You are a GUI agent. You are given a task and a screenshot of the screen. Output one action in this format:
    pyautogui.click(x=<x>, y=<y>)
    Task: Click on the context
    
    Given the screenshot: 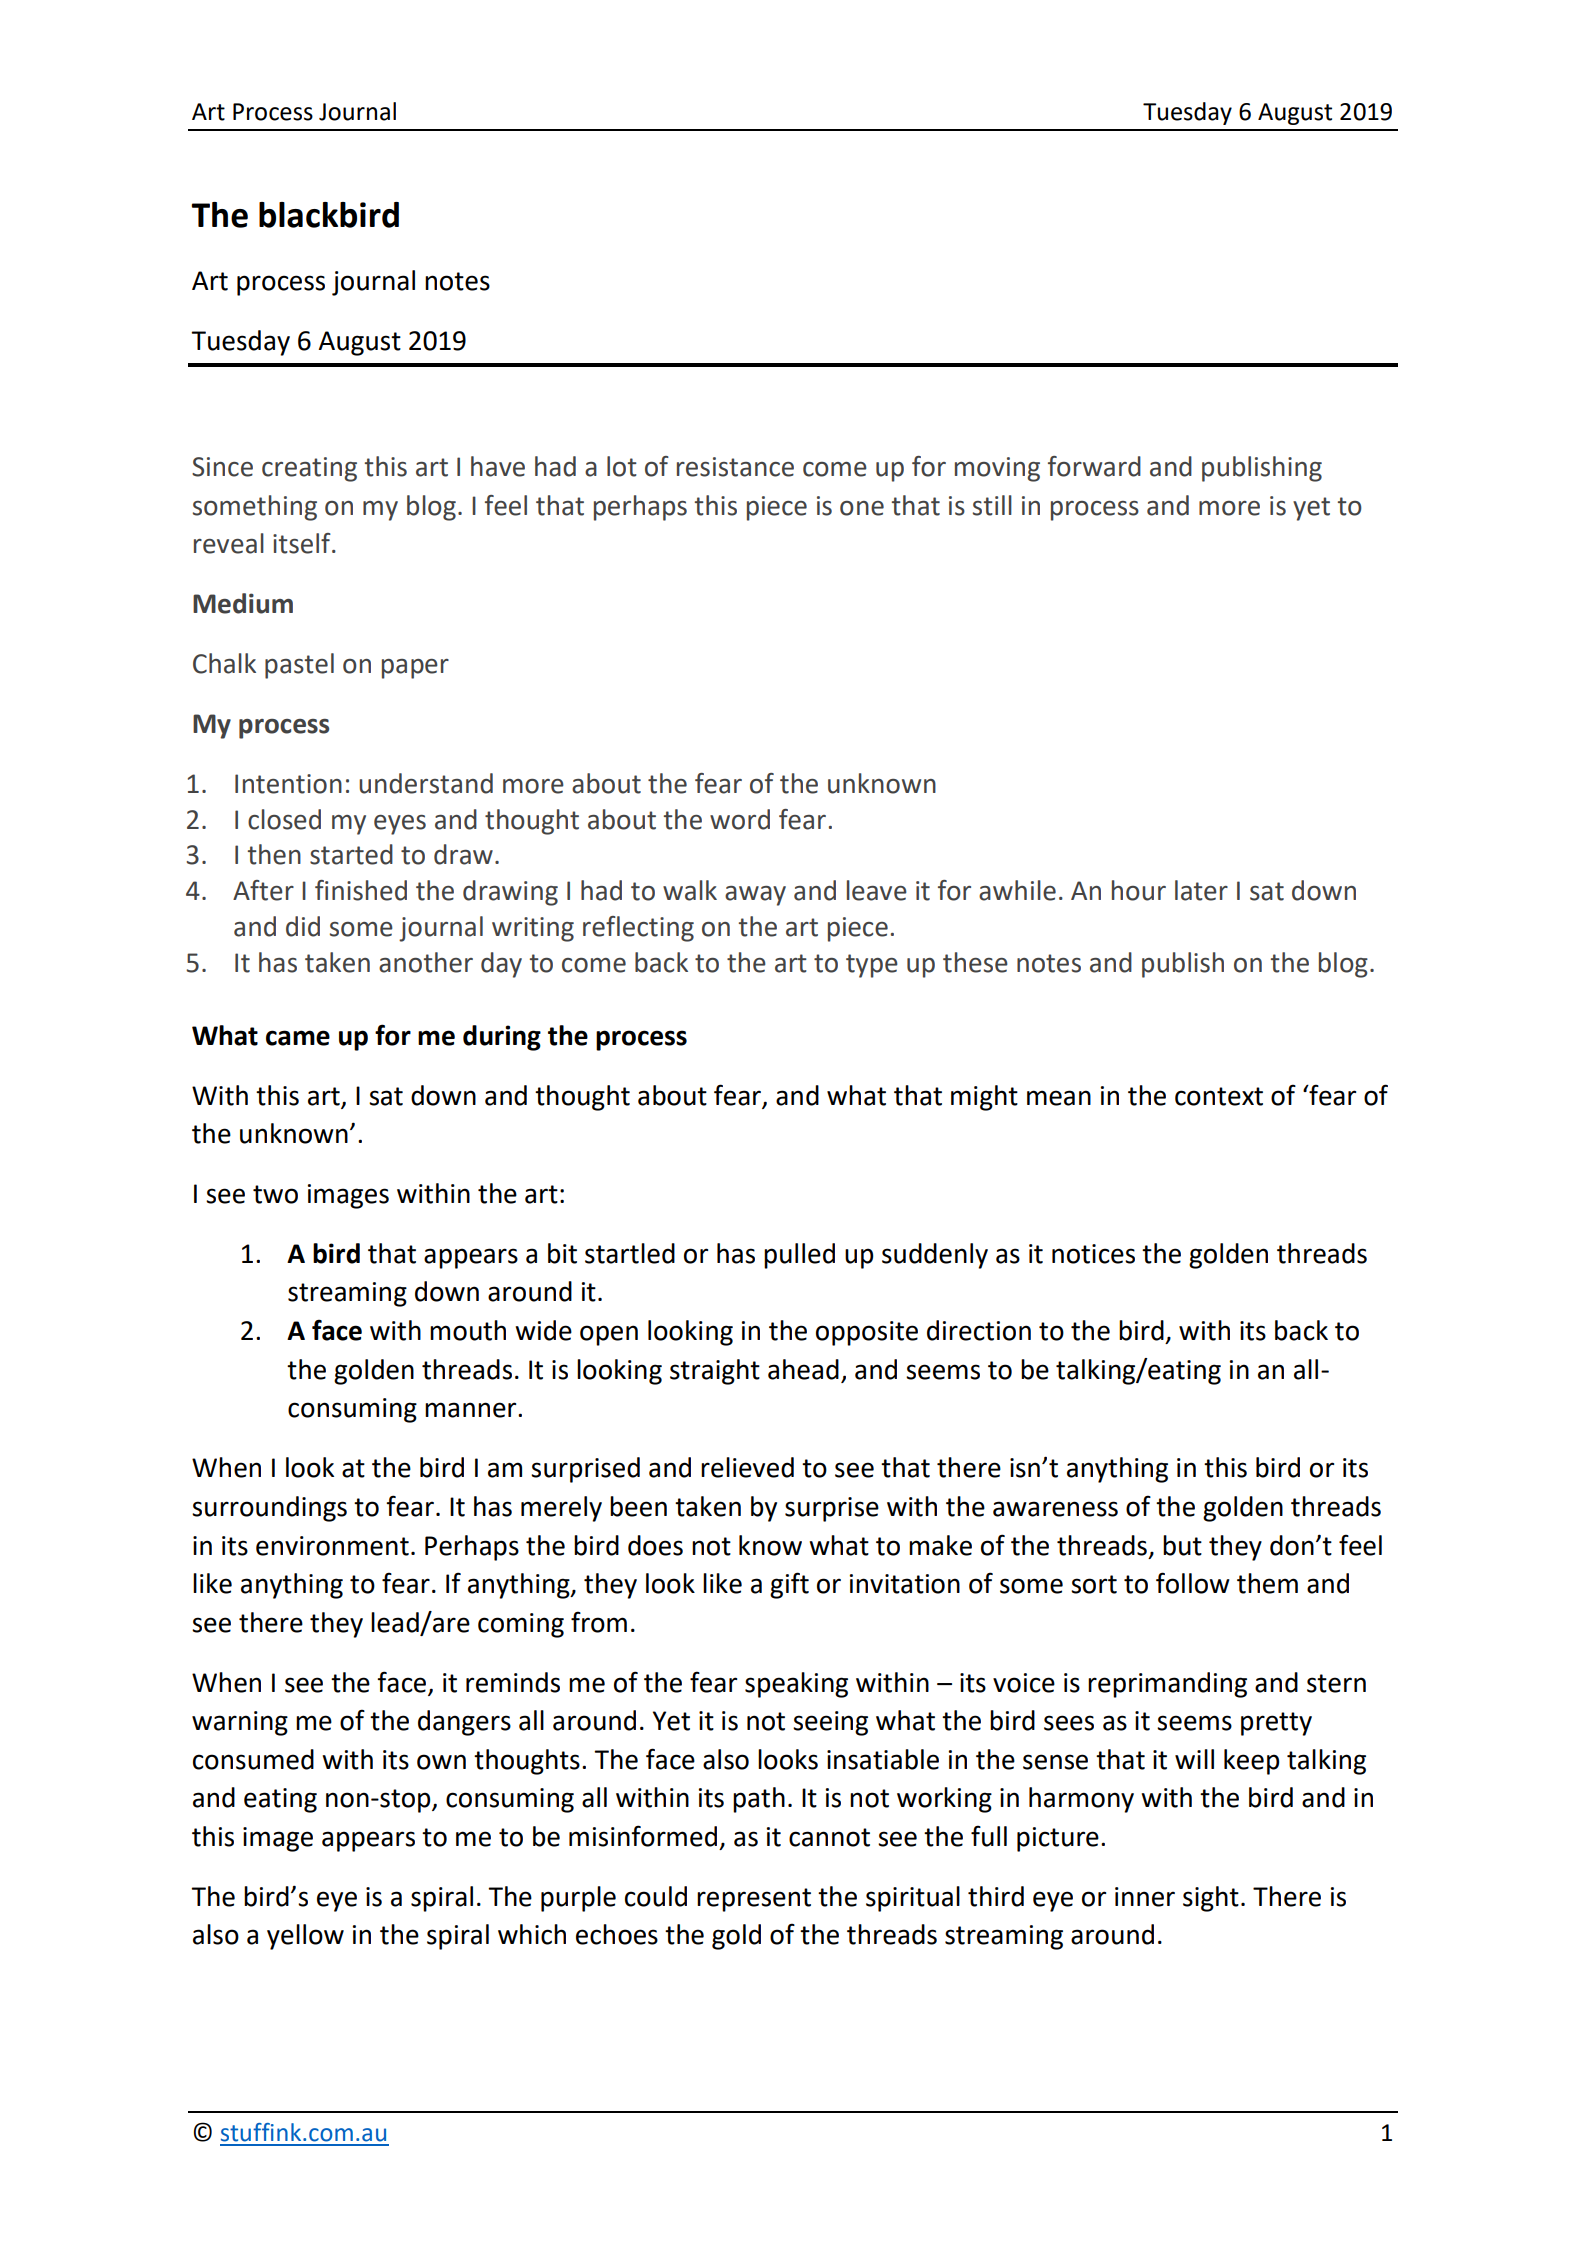 What is the action you would take?
    pyautogui.click(x=1219, y=1096)
